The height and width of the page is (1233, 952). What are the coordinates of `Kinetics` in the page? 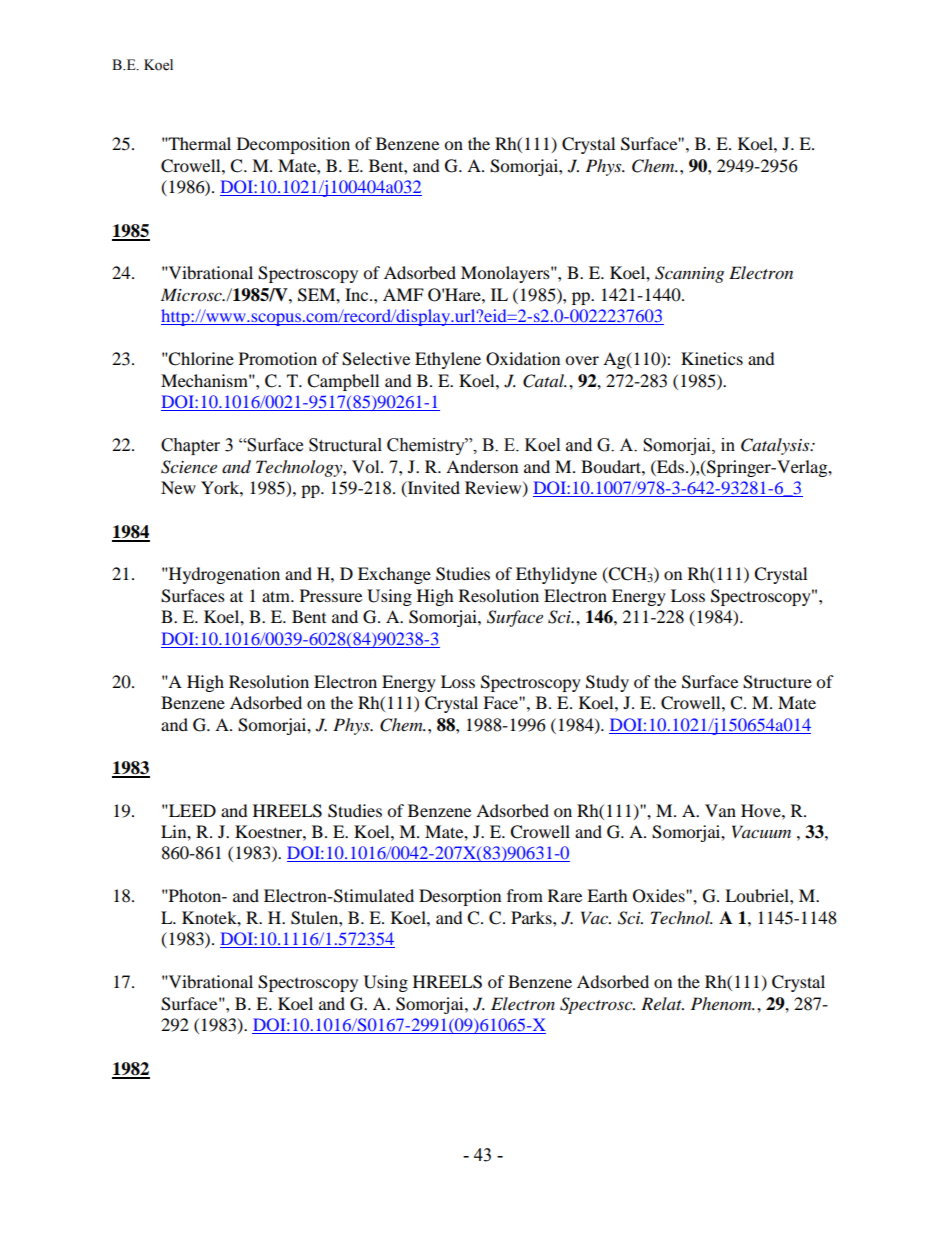 It's located at (712, 358).
